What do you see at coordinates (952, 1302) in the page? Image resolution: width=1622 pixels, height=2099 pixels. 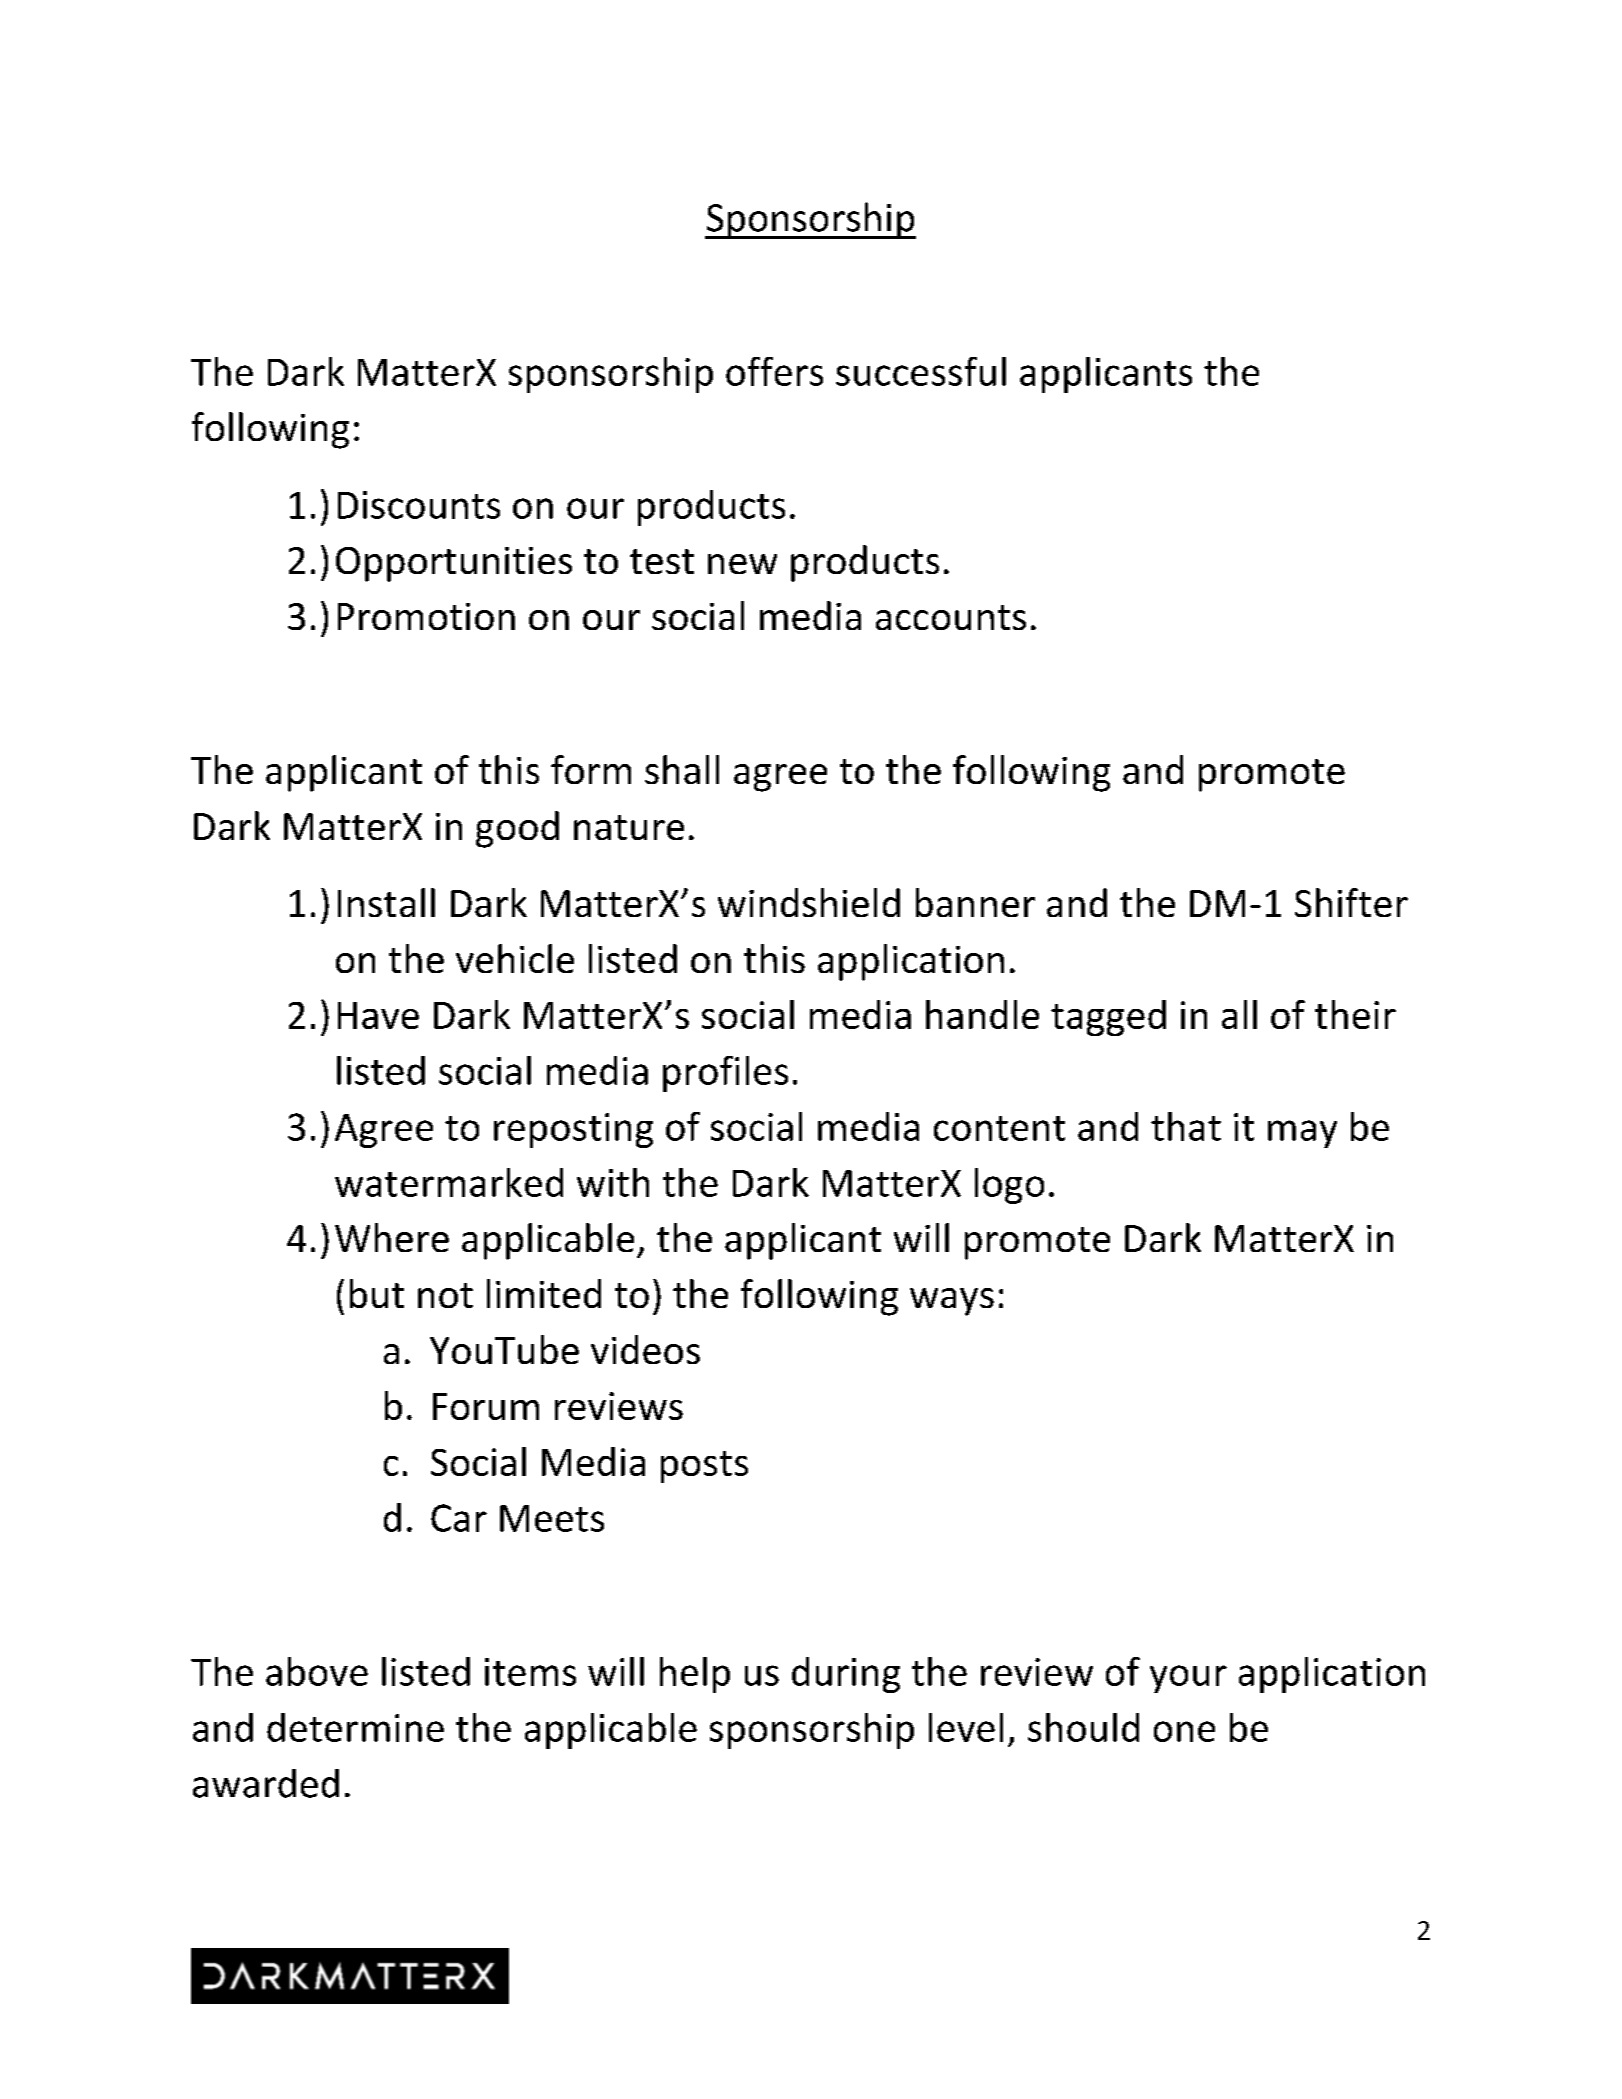 I see `ways` at bounding box center [952, 1302].
